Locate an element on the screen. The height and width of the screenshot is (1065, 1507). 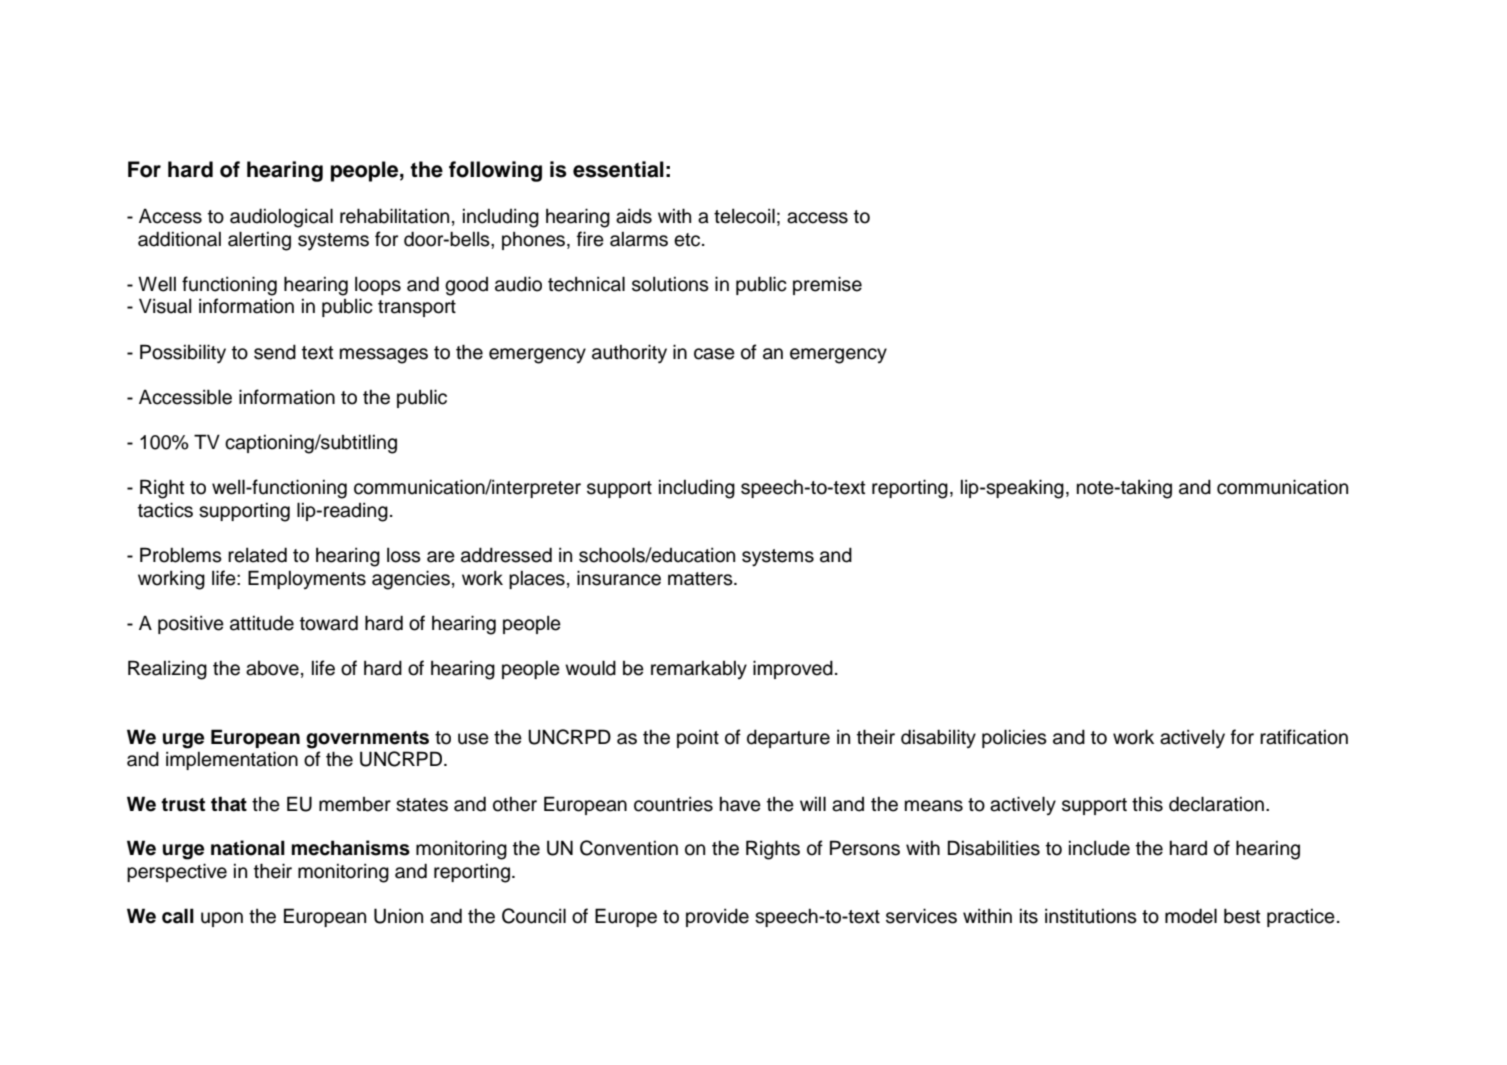
point is located at coordinates (698, 739).
